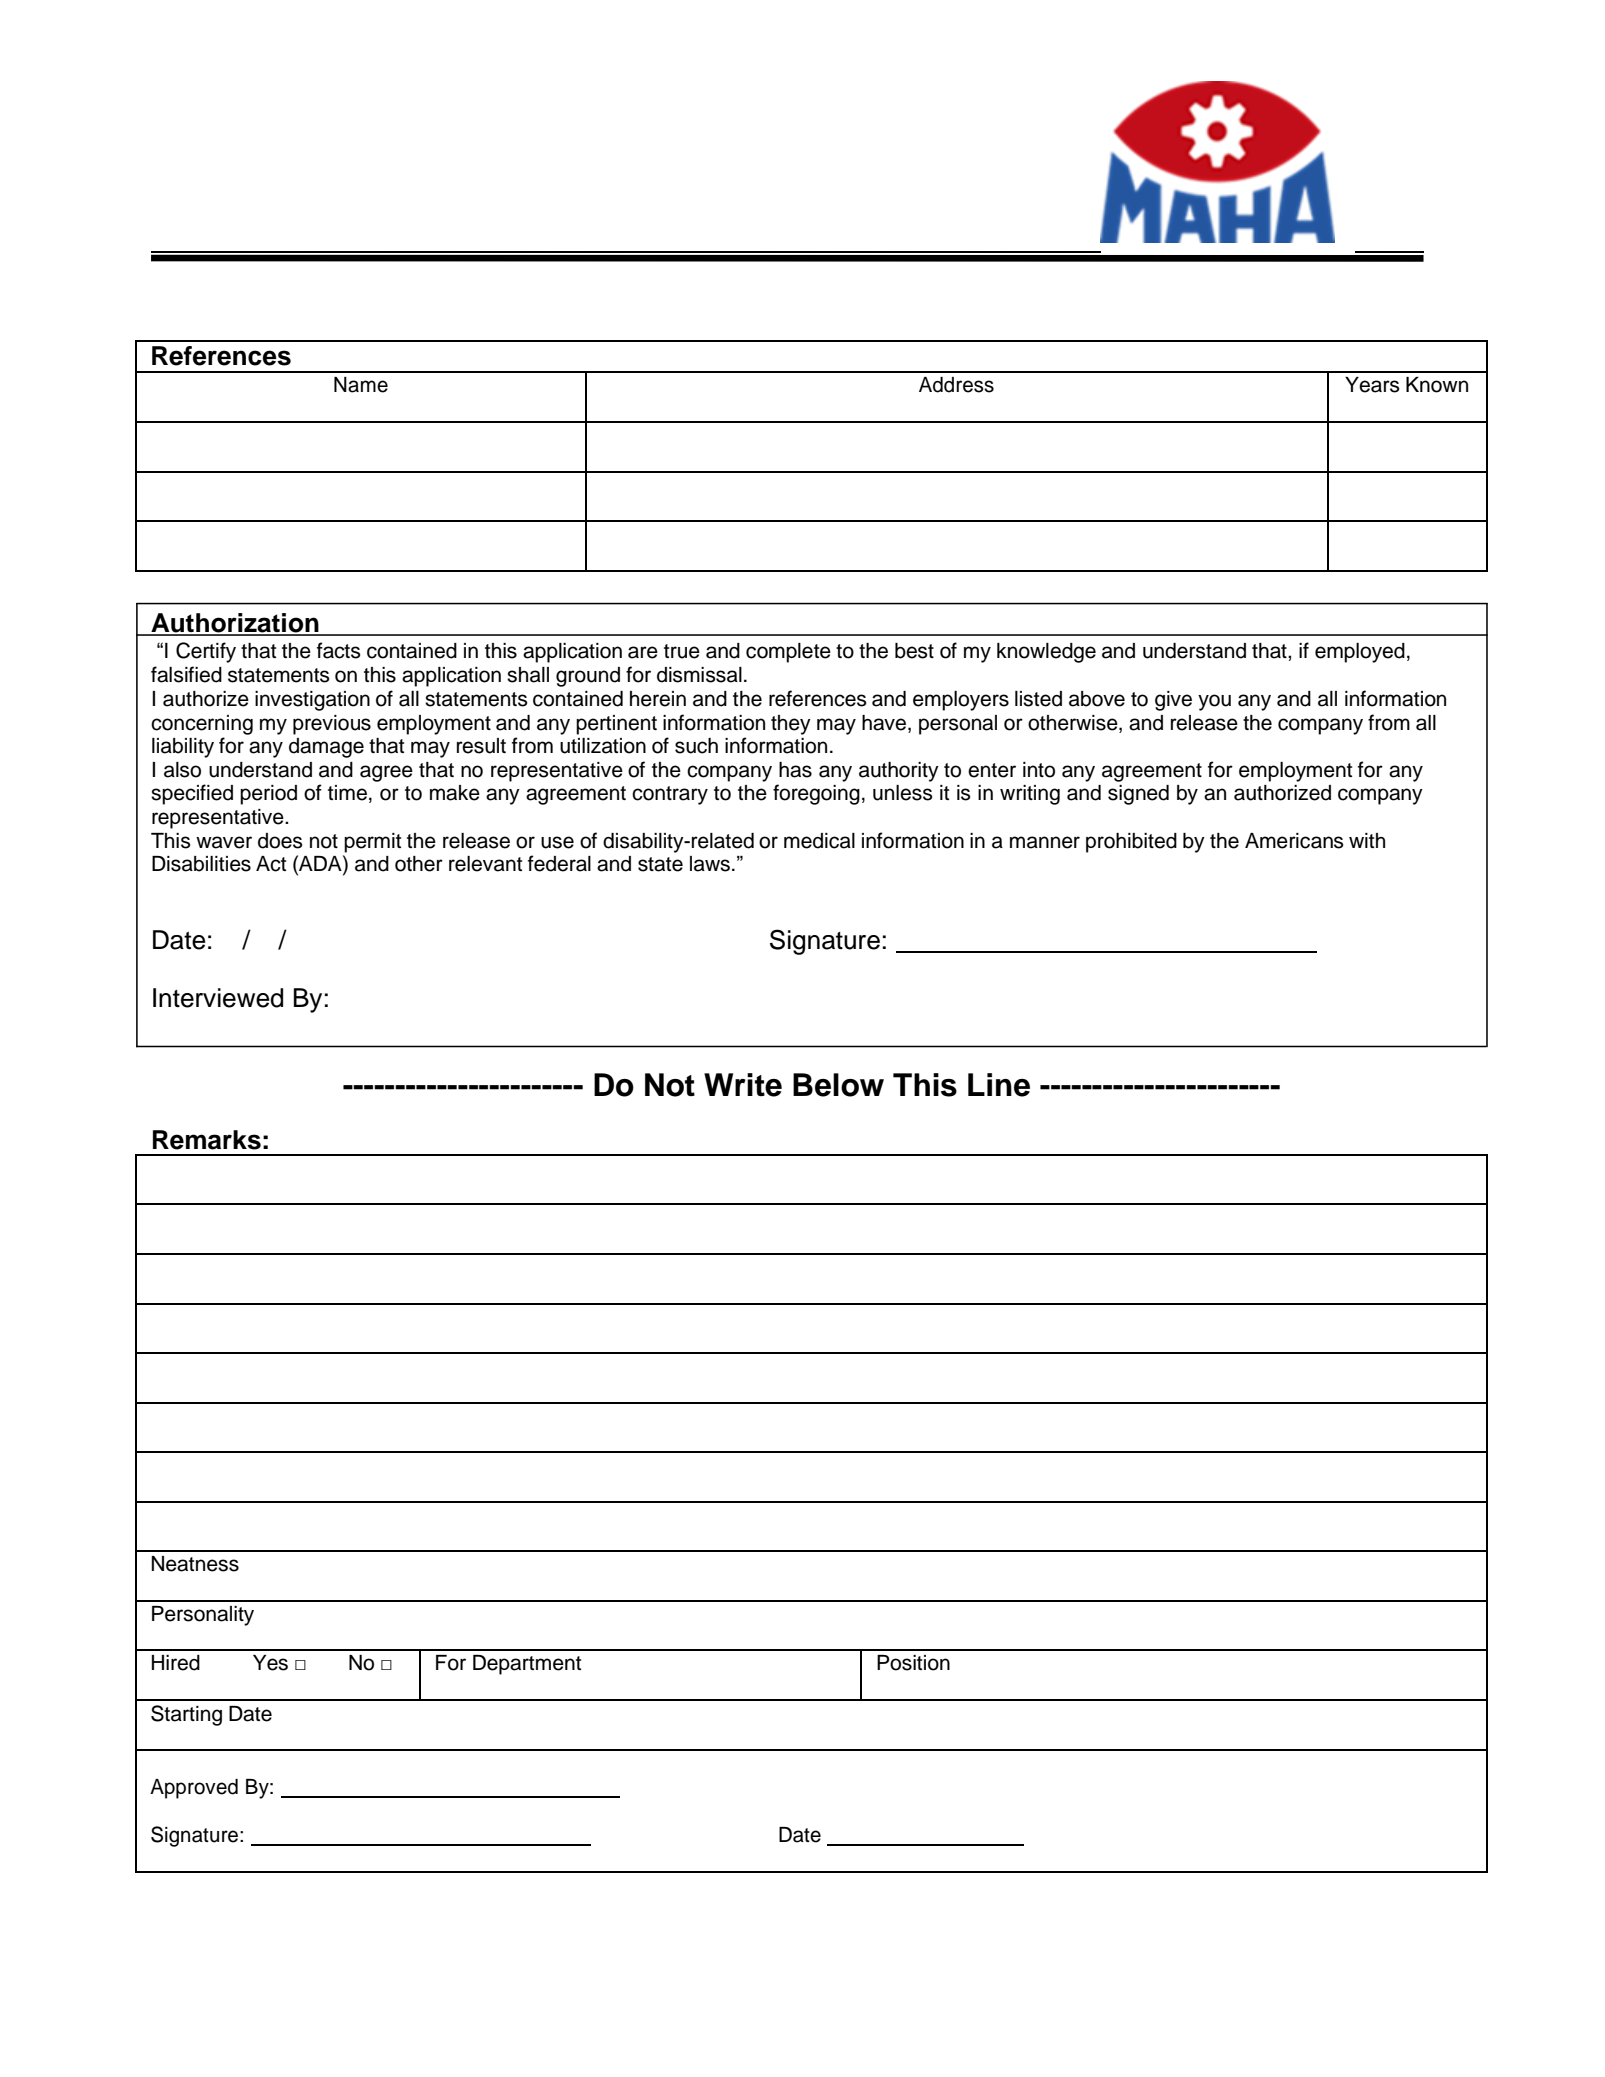  Describe the element at coordinates (372, 843) in the image. I see `permit` at that location.
